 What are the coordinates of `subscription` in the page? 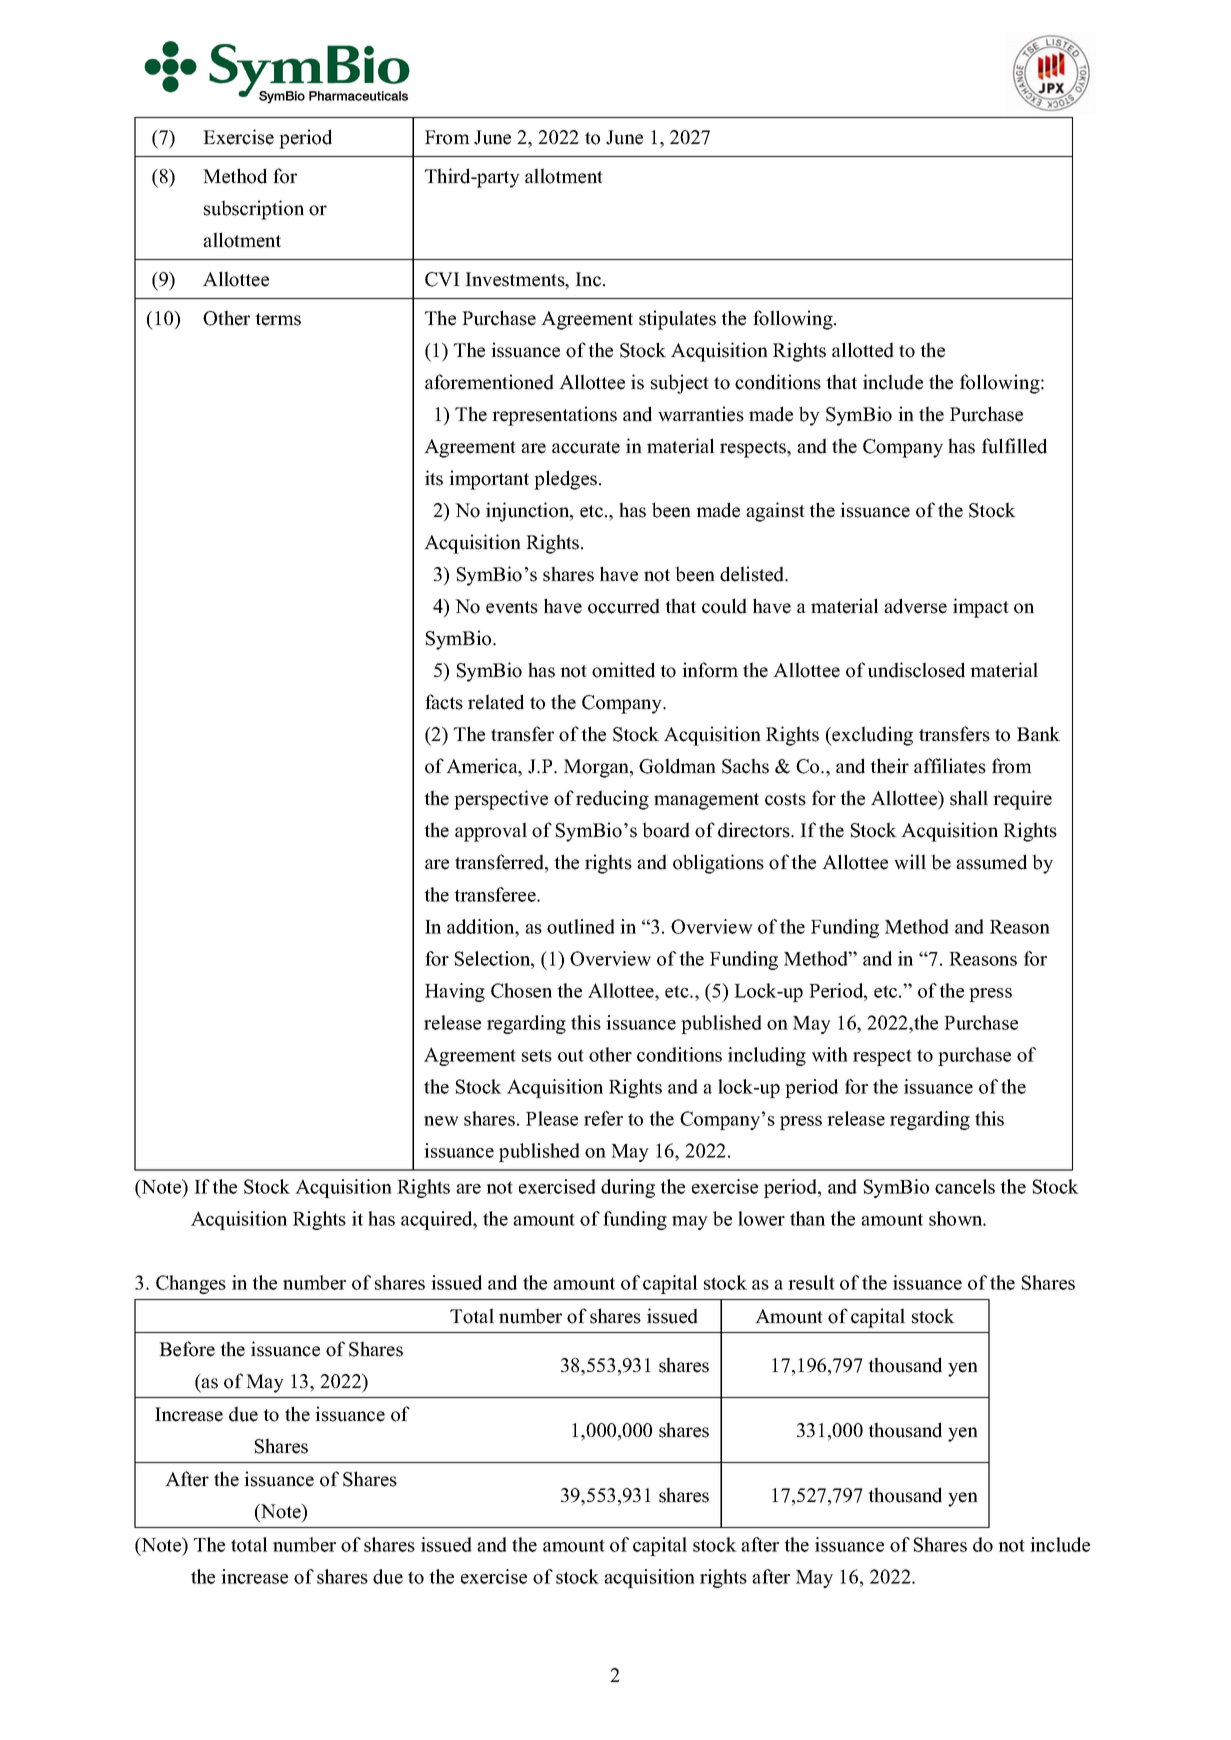 It's located at (254, 210).
